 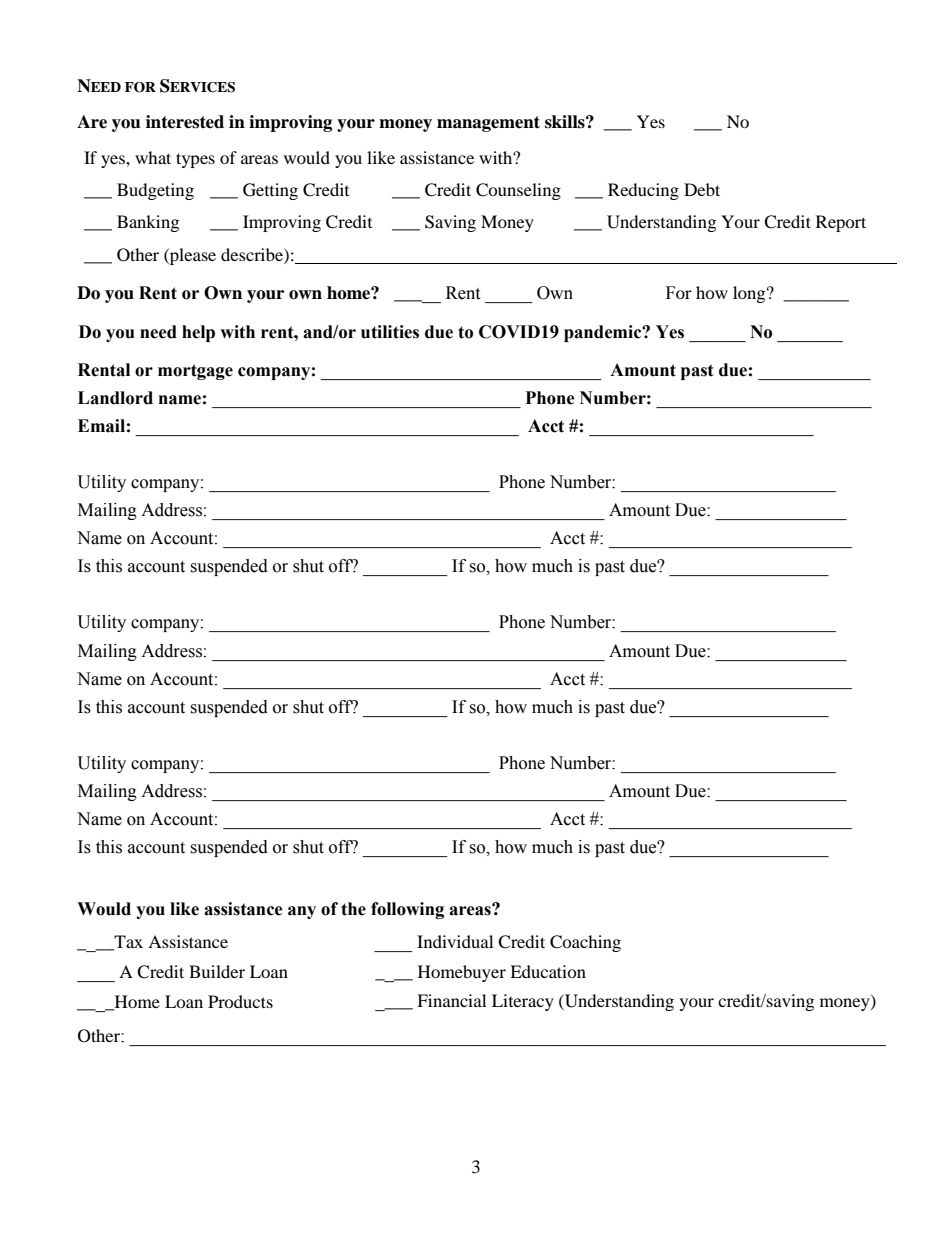 I want to click on Literacy, so click(x=523, y=1002).
